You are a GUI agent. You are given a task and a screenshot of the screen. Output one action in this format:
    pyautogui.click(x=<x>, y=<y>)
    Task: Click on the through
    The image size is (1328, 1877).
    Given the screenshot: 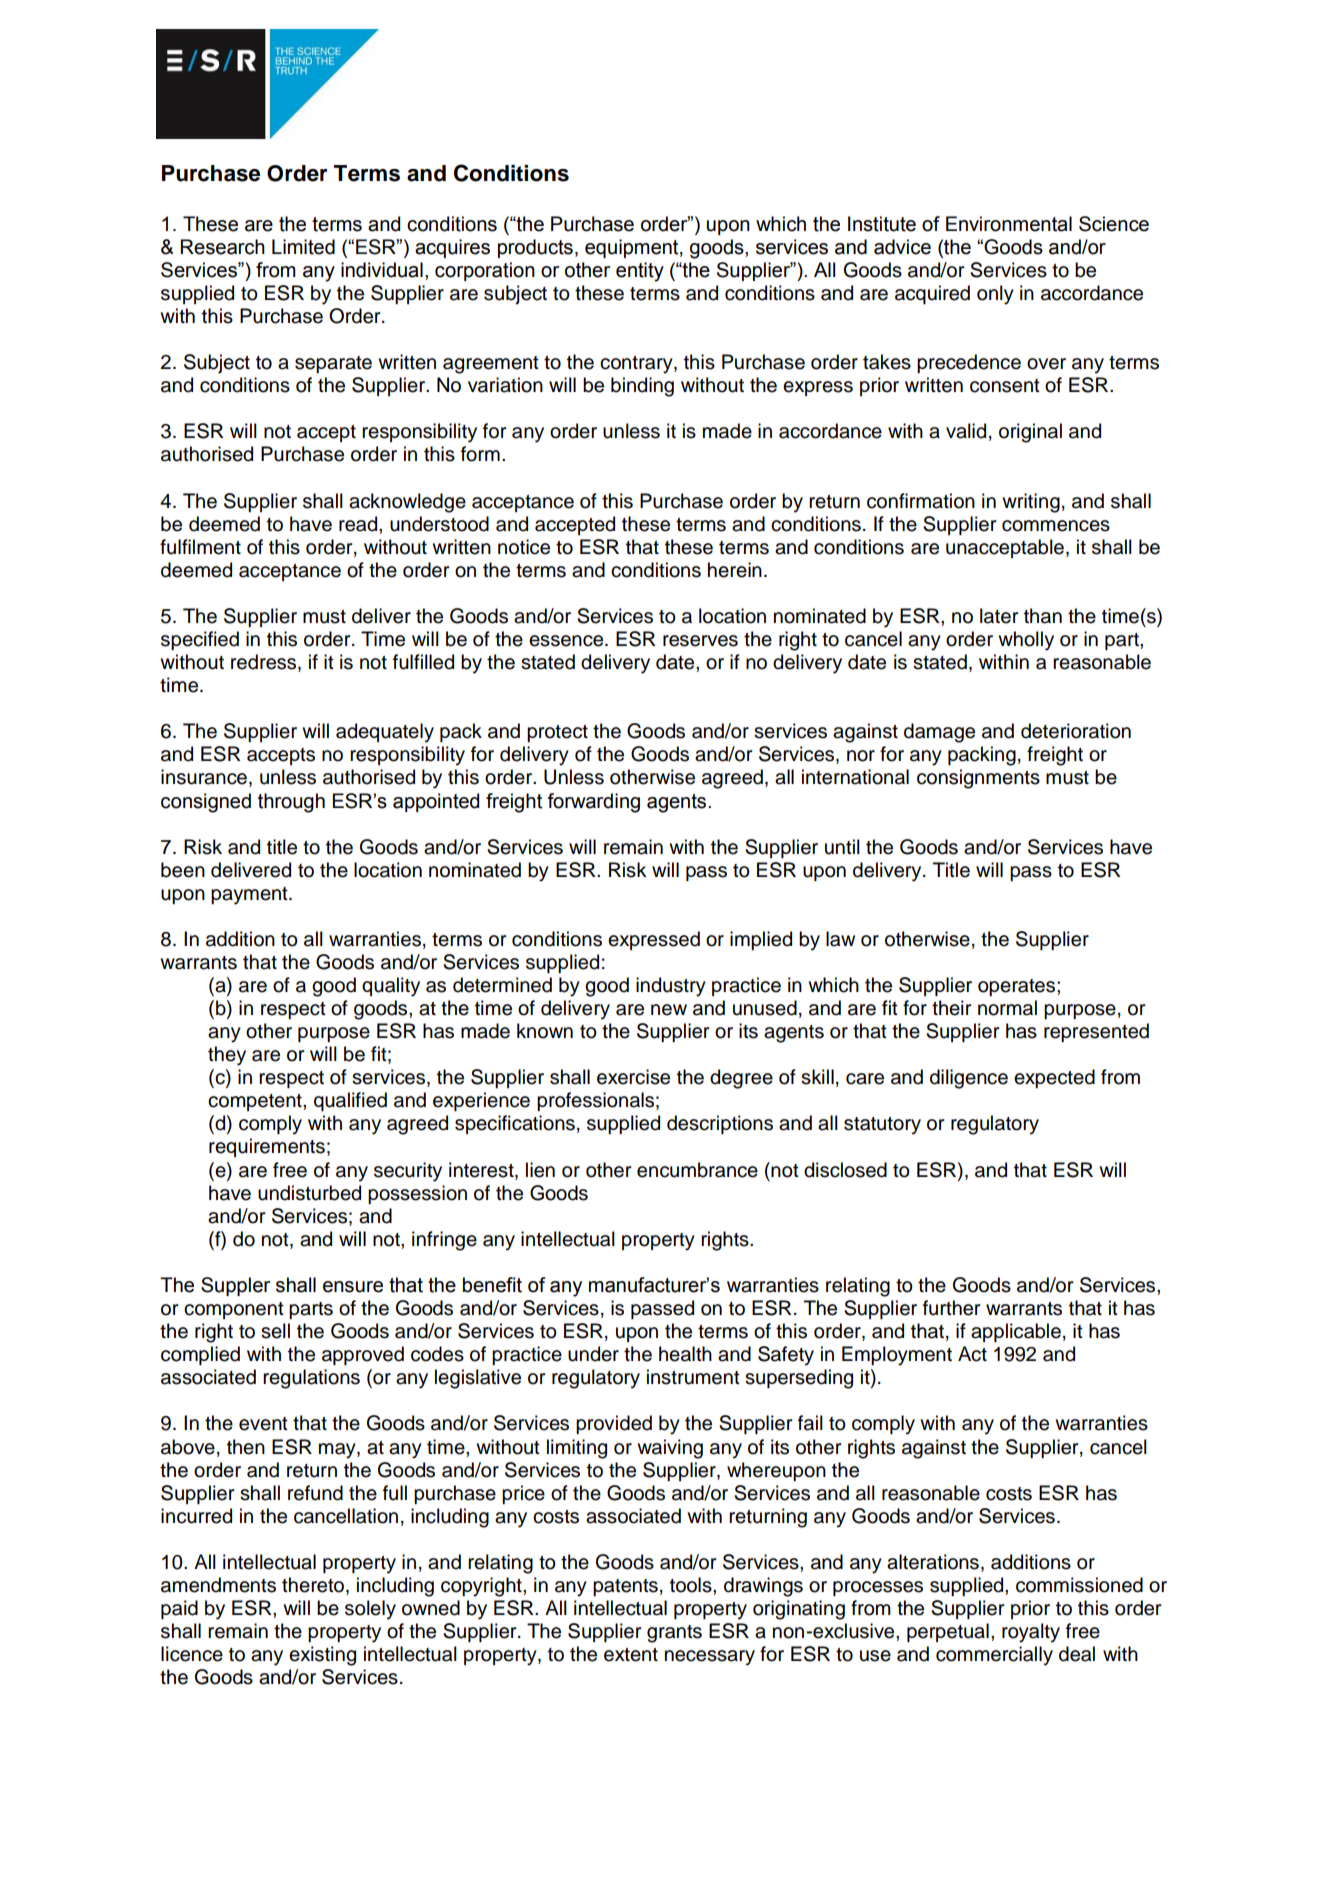 What is the action you would take?
    pyautogui.click(x=291, y=803)
